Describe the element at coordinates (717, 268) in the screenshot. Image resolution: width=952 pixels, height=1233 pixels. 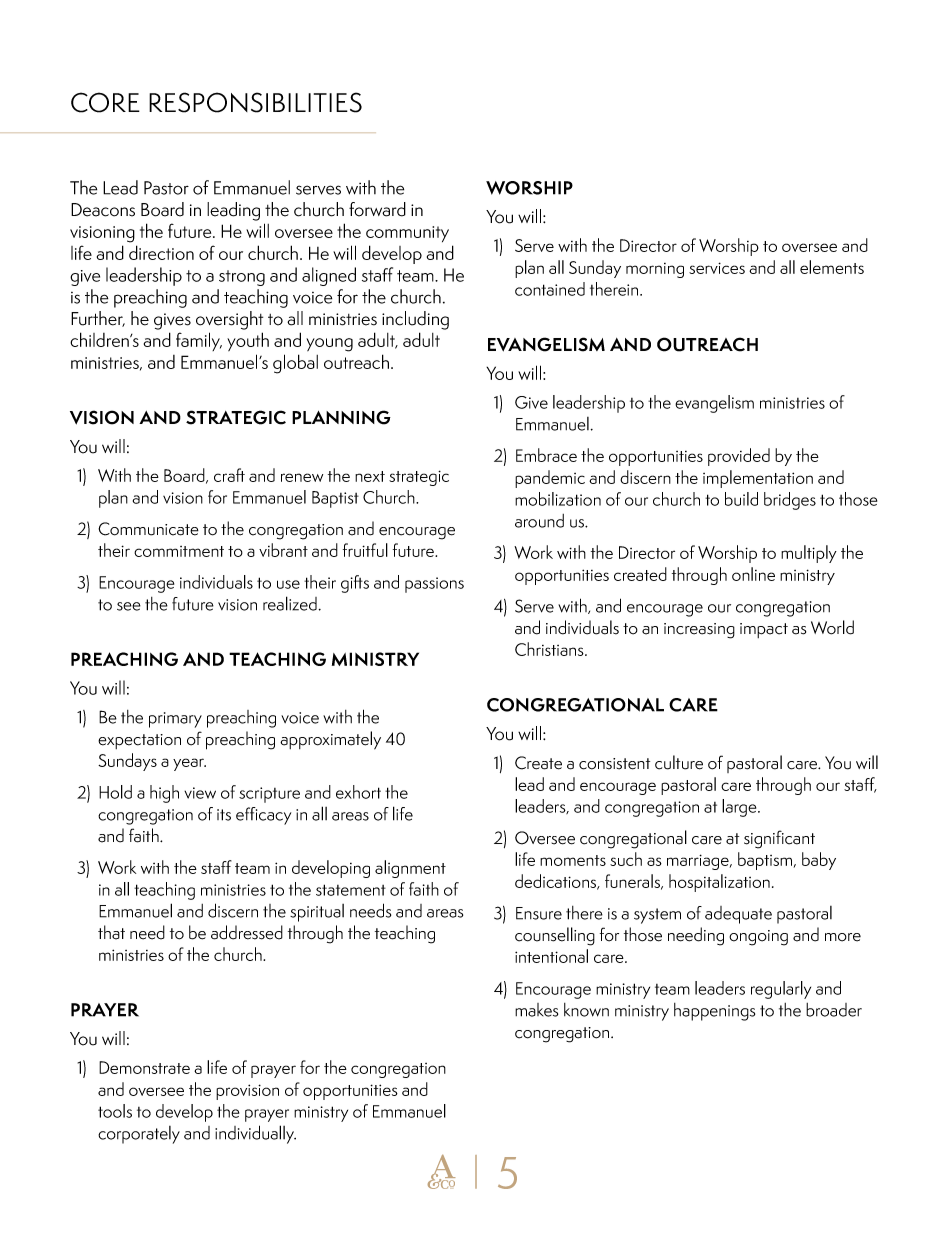
I see `services` at that location.
